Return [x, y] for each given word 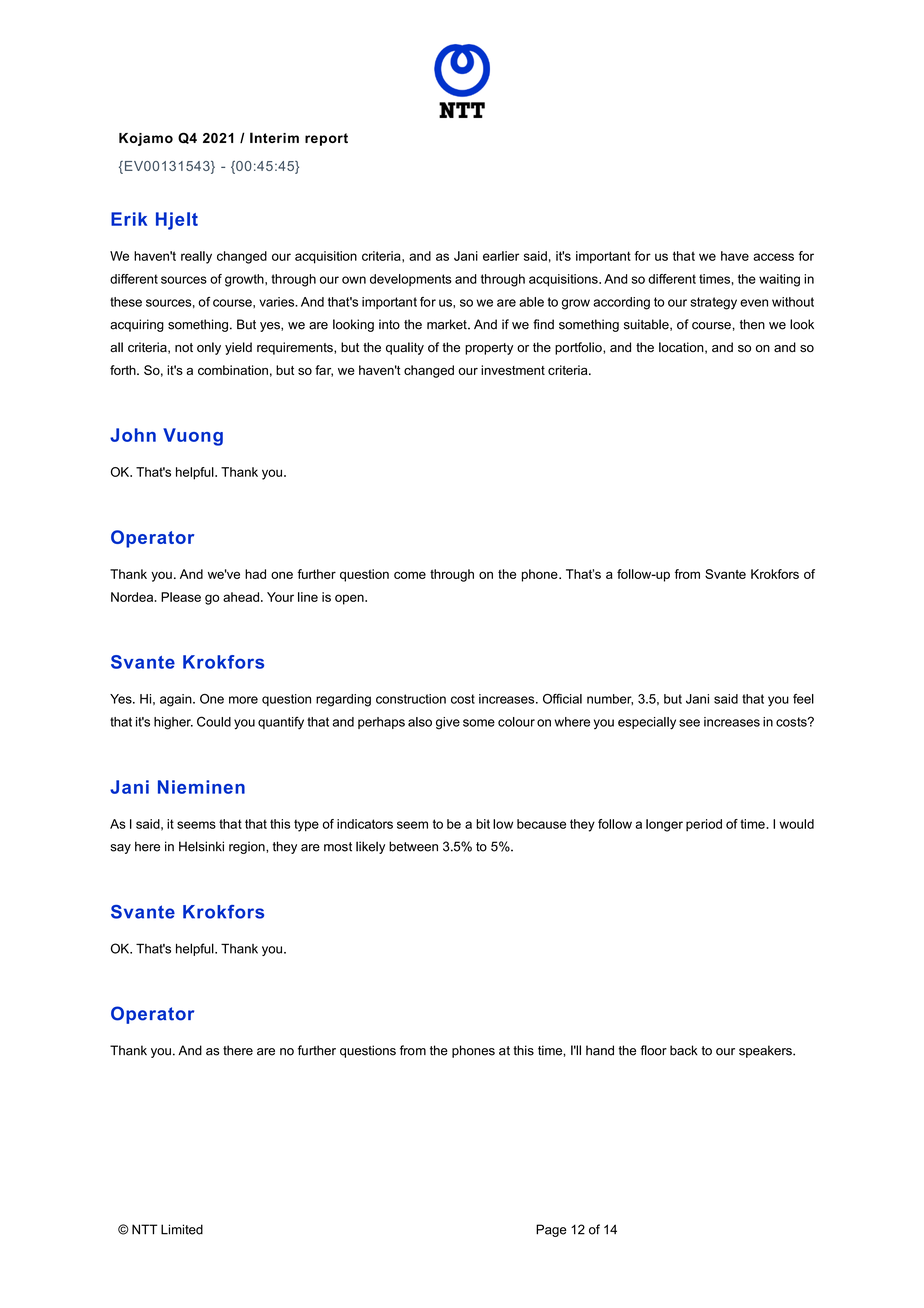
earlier [501, 256]
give [448, 723]
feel [803, 699]
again [177, 700]
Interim [274, 137]
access [773, 257]
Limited [182, 1229]
